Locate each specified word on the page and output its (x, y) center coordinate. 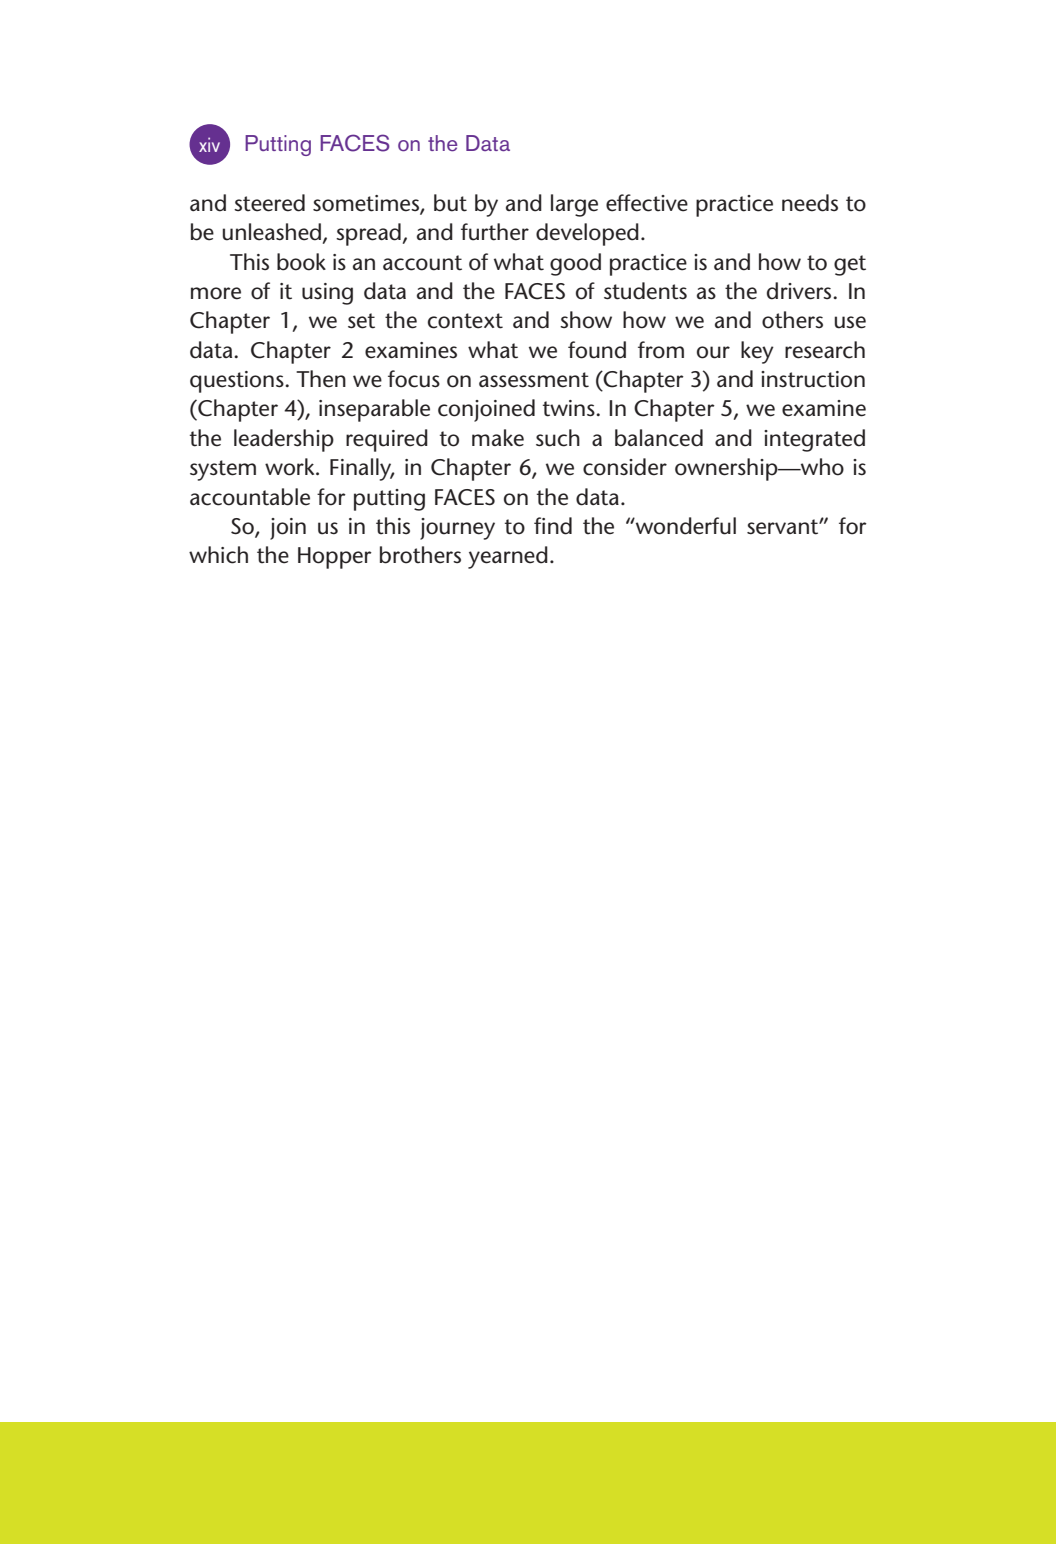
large (574, 205)
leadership (284, 440)
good (575, 264)
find (553, 526)
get (850, 265)
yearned (508, 557)
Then (321, 379)
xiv (209, 144)
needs (810, 203)
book (301, 262)
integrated (814, 440)
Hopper (335, 558)
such (558, 438)
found (597, 350)
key (757, 352)
